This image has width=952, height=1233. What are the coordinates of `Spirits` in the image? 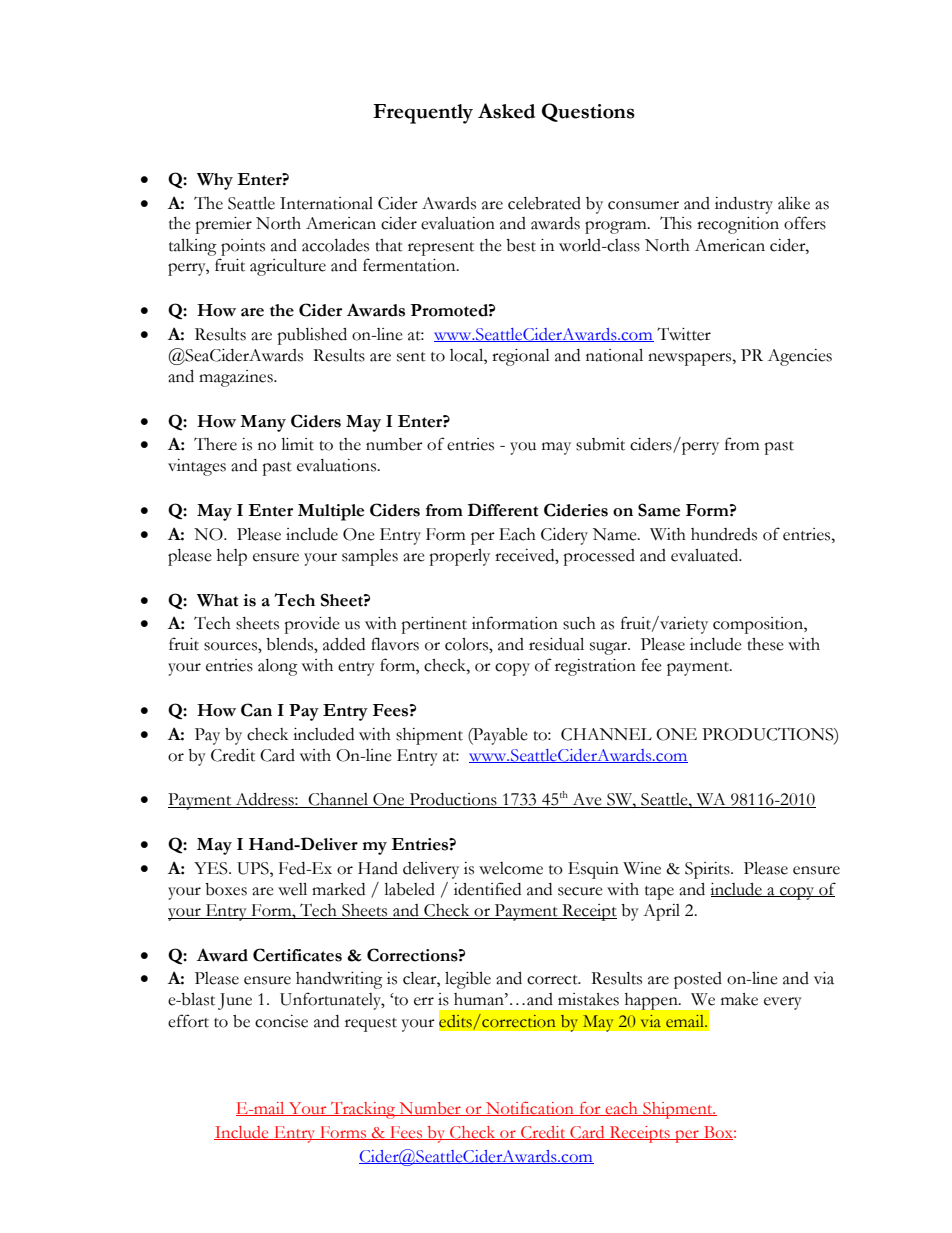 It's located at (708, 870).
